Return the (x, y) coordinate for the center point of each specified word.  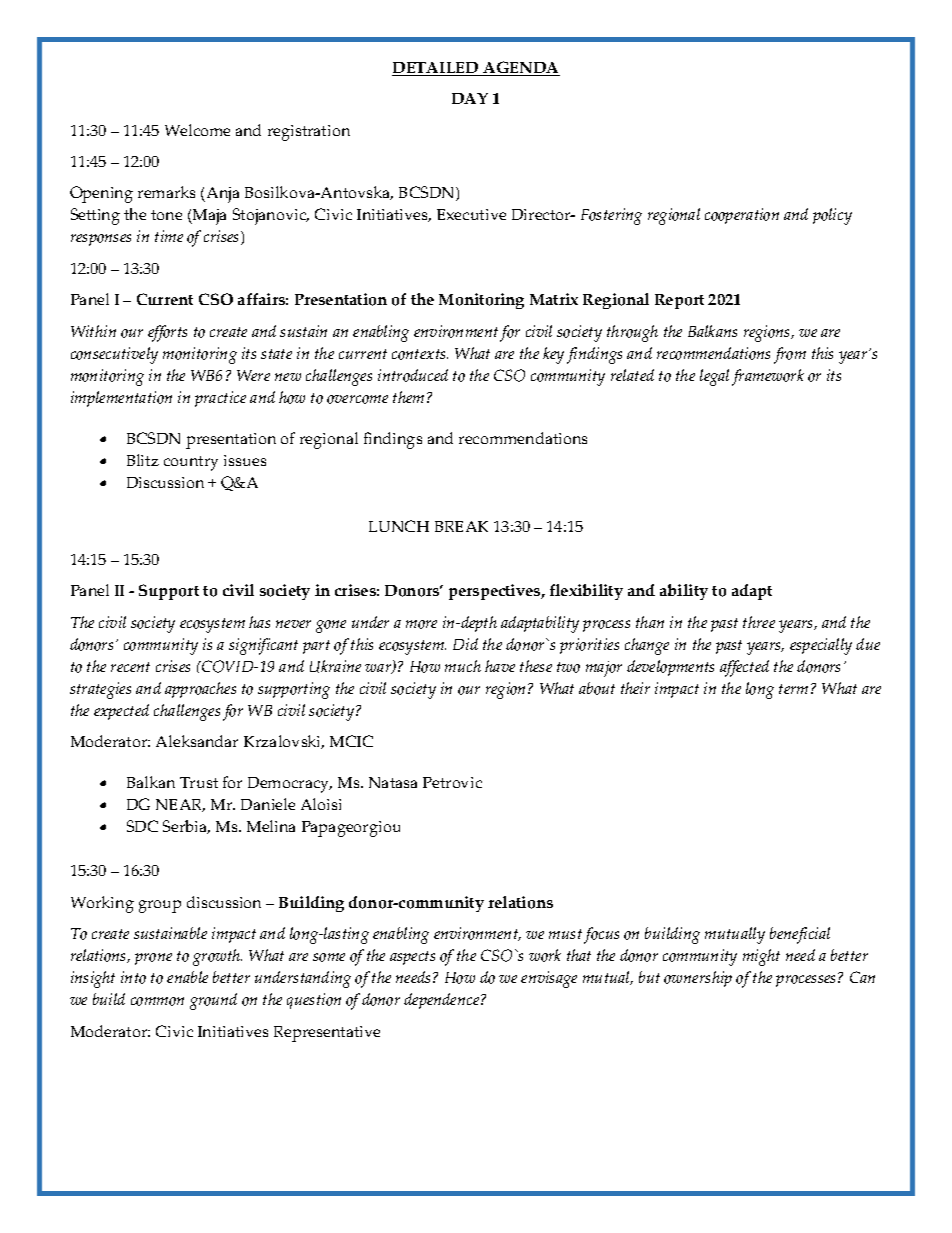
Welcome (197, 130)
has (259, 622)
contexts (420, 354)
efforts (167, 333)
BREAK (461, 526)
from (790, 355)
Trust (199, 782)
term (793, 689)
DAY (470, 98)
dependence (443, 1001)
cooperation (742, 216)
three (759, 622)
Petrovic (452, 782)
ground (213, 1001)
